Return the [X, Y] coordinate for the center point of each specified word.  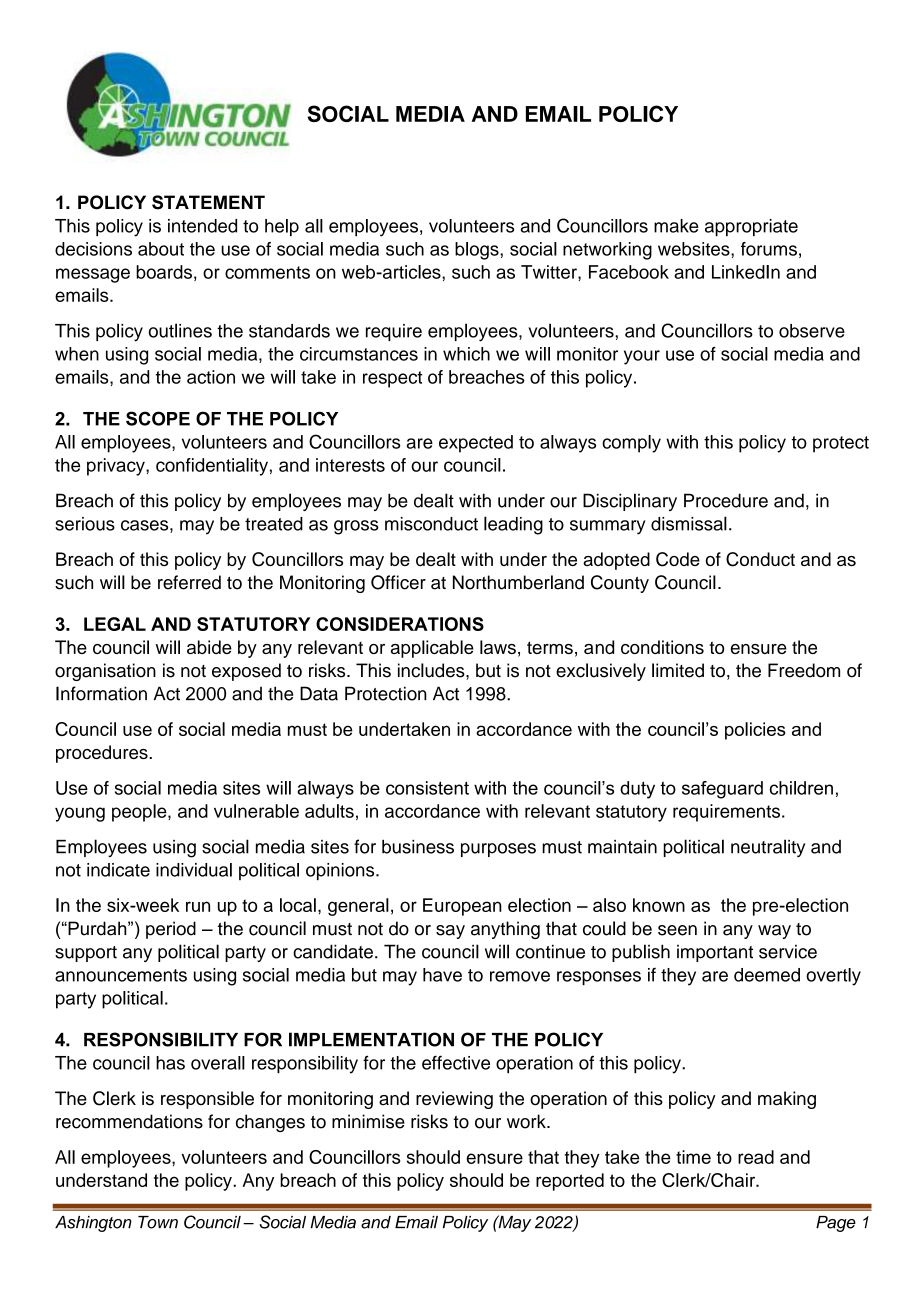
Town [158, 1222]
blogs [478, 251]
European [462, 907]
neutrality [768, 848]
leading [513, 525]
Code [678, 559]
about [161, 249]
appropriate [751, 227]
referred [189, 582]
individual [194, 870]
